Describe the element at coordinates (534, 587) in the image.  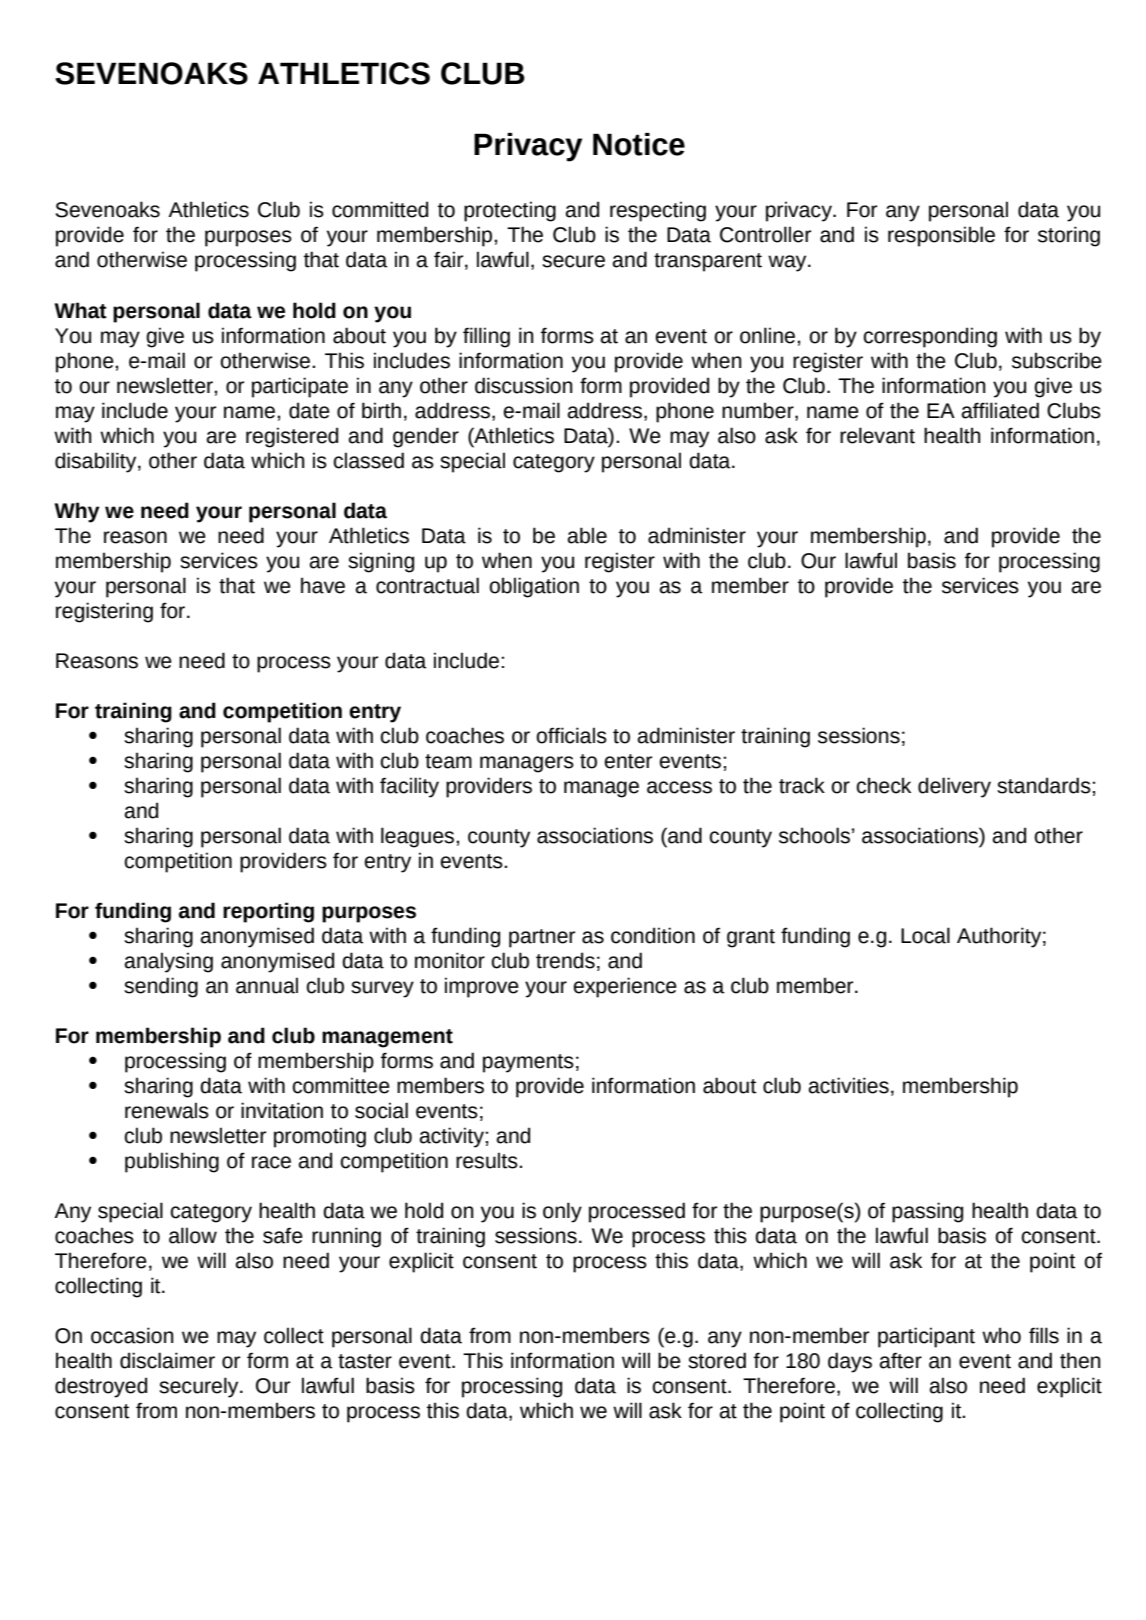
I see `obligation` at that location.
